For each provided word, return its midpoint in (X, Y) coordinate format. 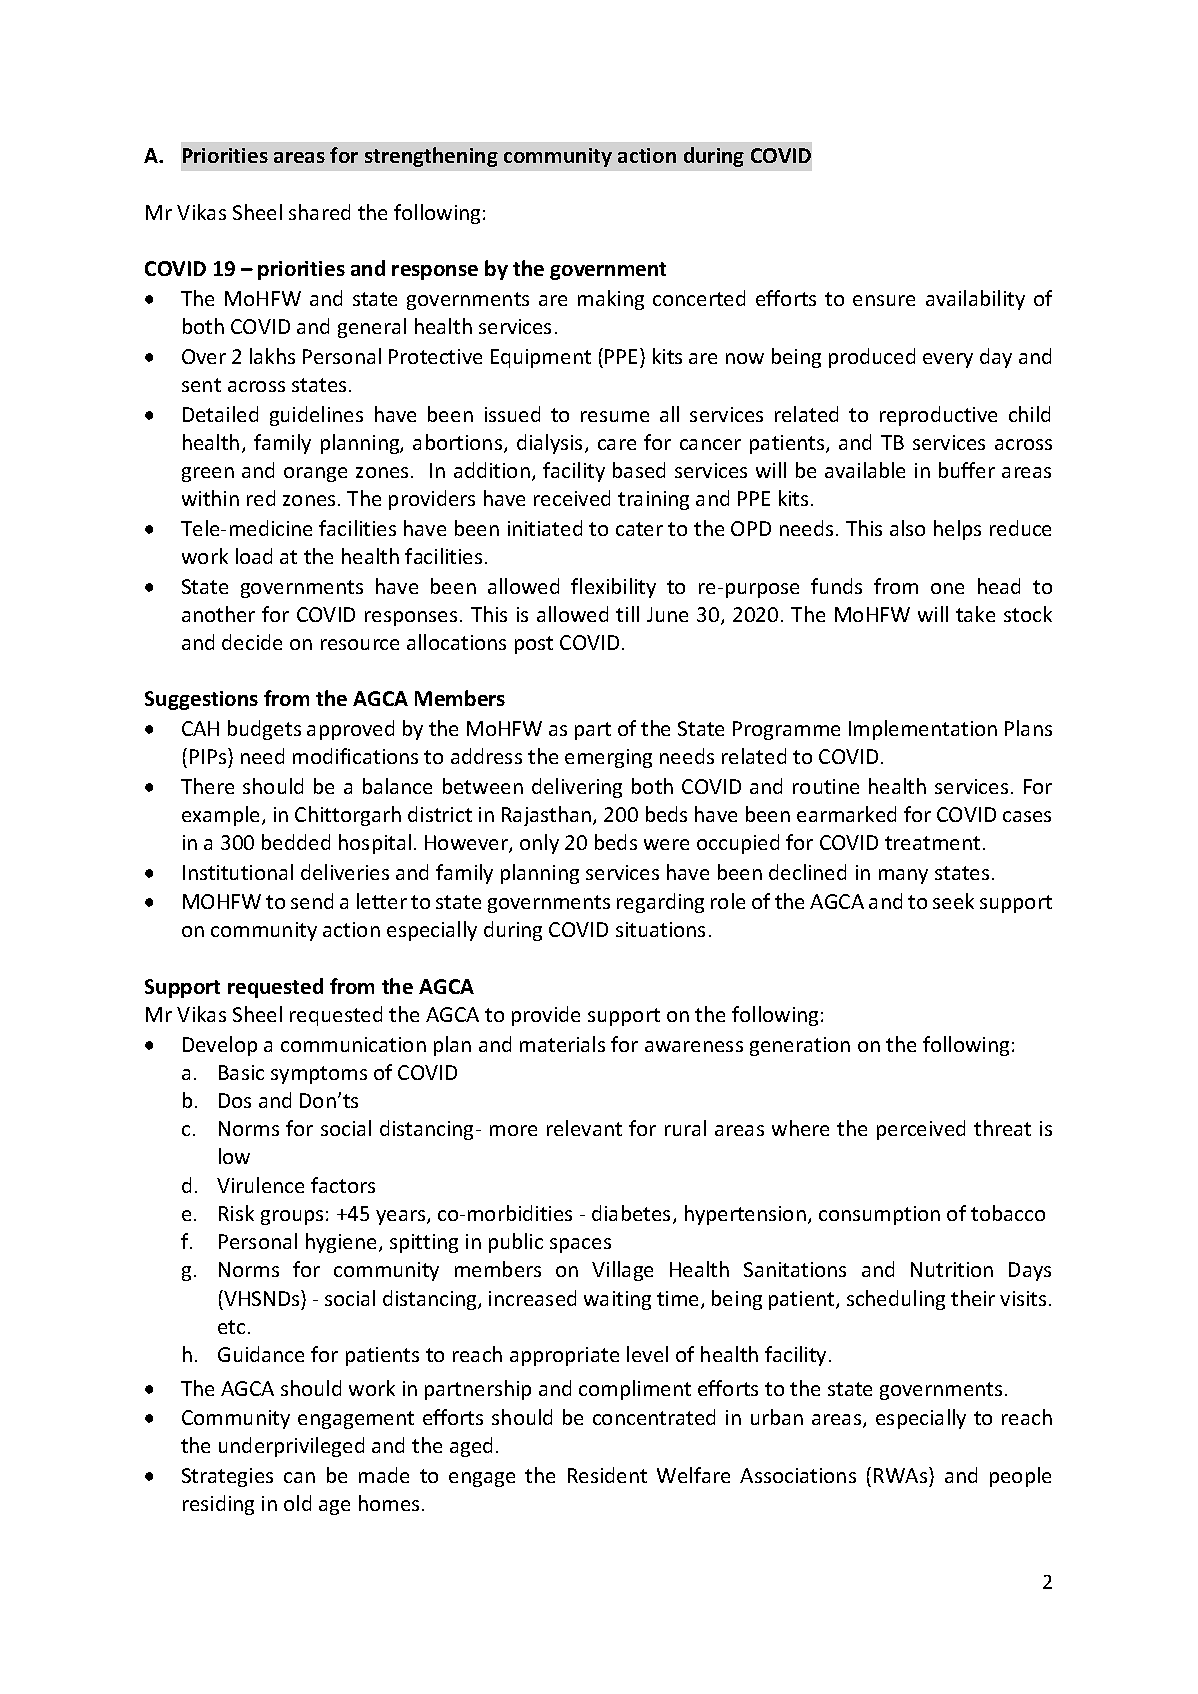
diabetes (633, 1214)
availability (975, 300)
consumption (879, 1215)
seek (953, 901)
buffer (967, 470)
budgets (264, 730)
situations (660, 929)
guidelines (316, 416)
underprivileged (291, 1447)
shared (319, 212)
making (611, 300)
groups (292, 1217)
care (617, 444)
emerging (608, 758)
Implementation (923, 730)
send (312, 901)
